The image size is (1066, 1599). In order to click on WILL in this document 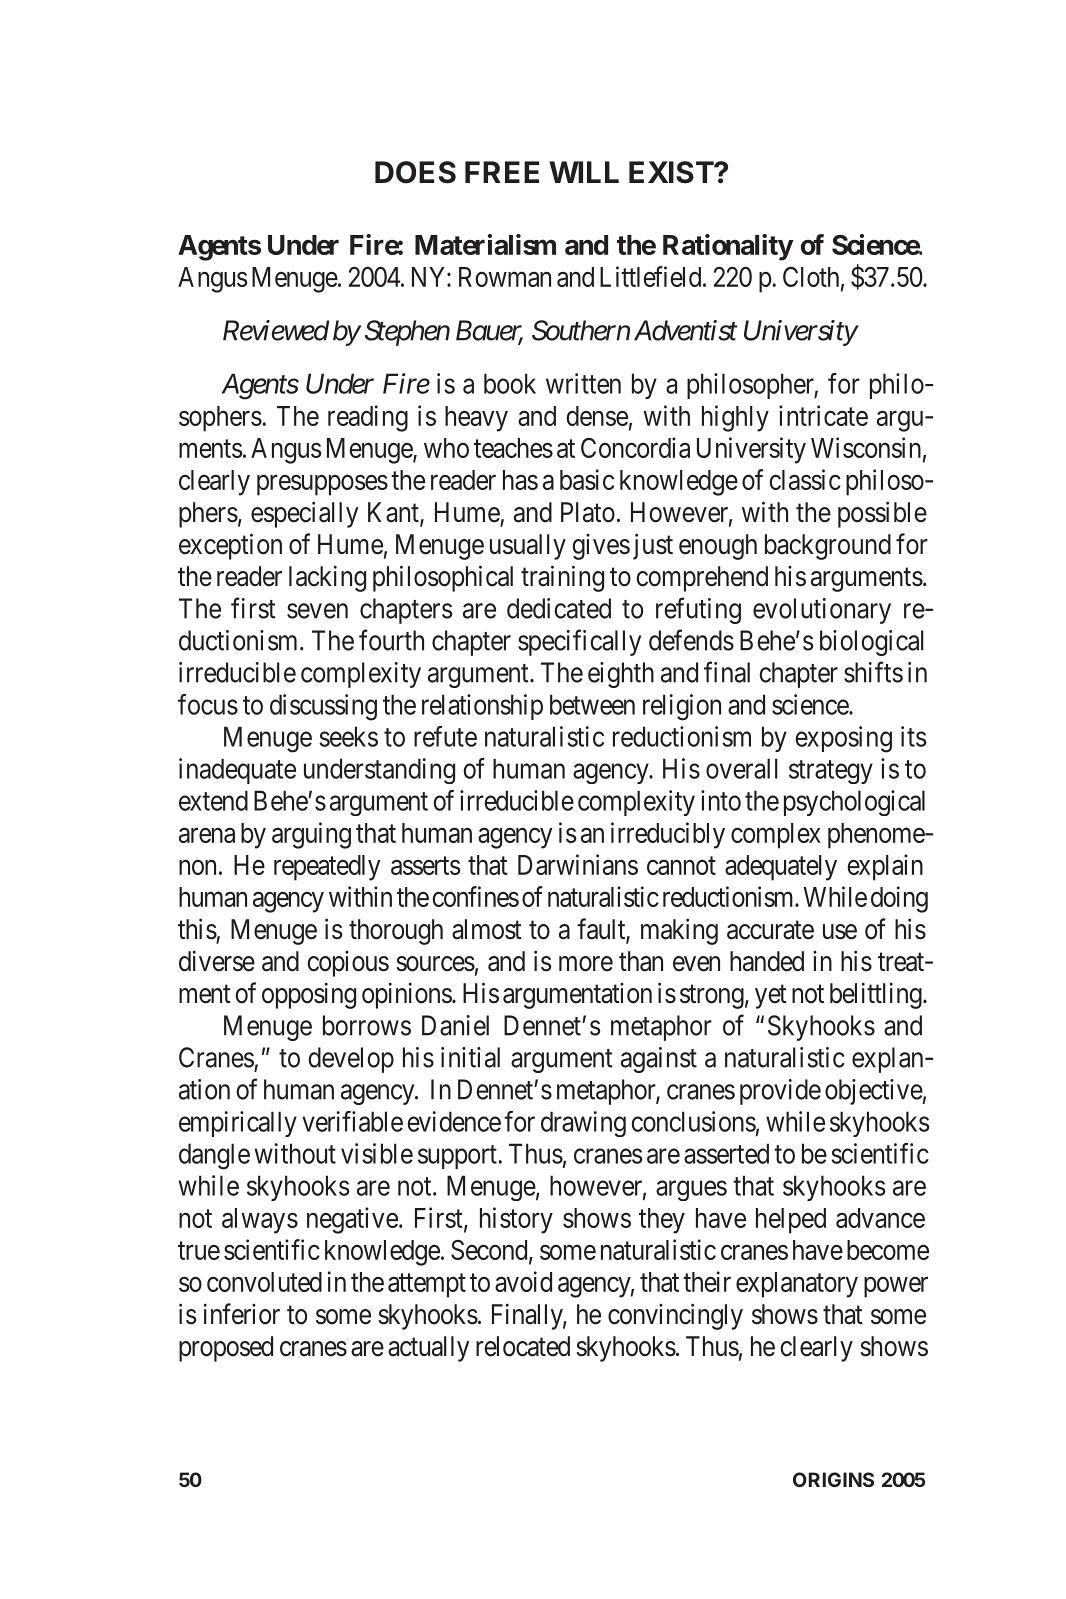, I will do `click(584, 172)`.
